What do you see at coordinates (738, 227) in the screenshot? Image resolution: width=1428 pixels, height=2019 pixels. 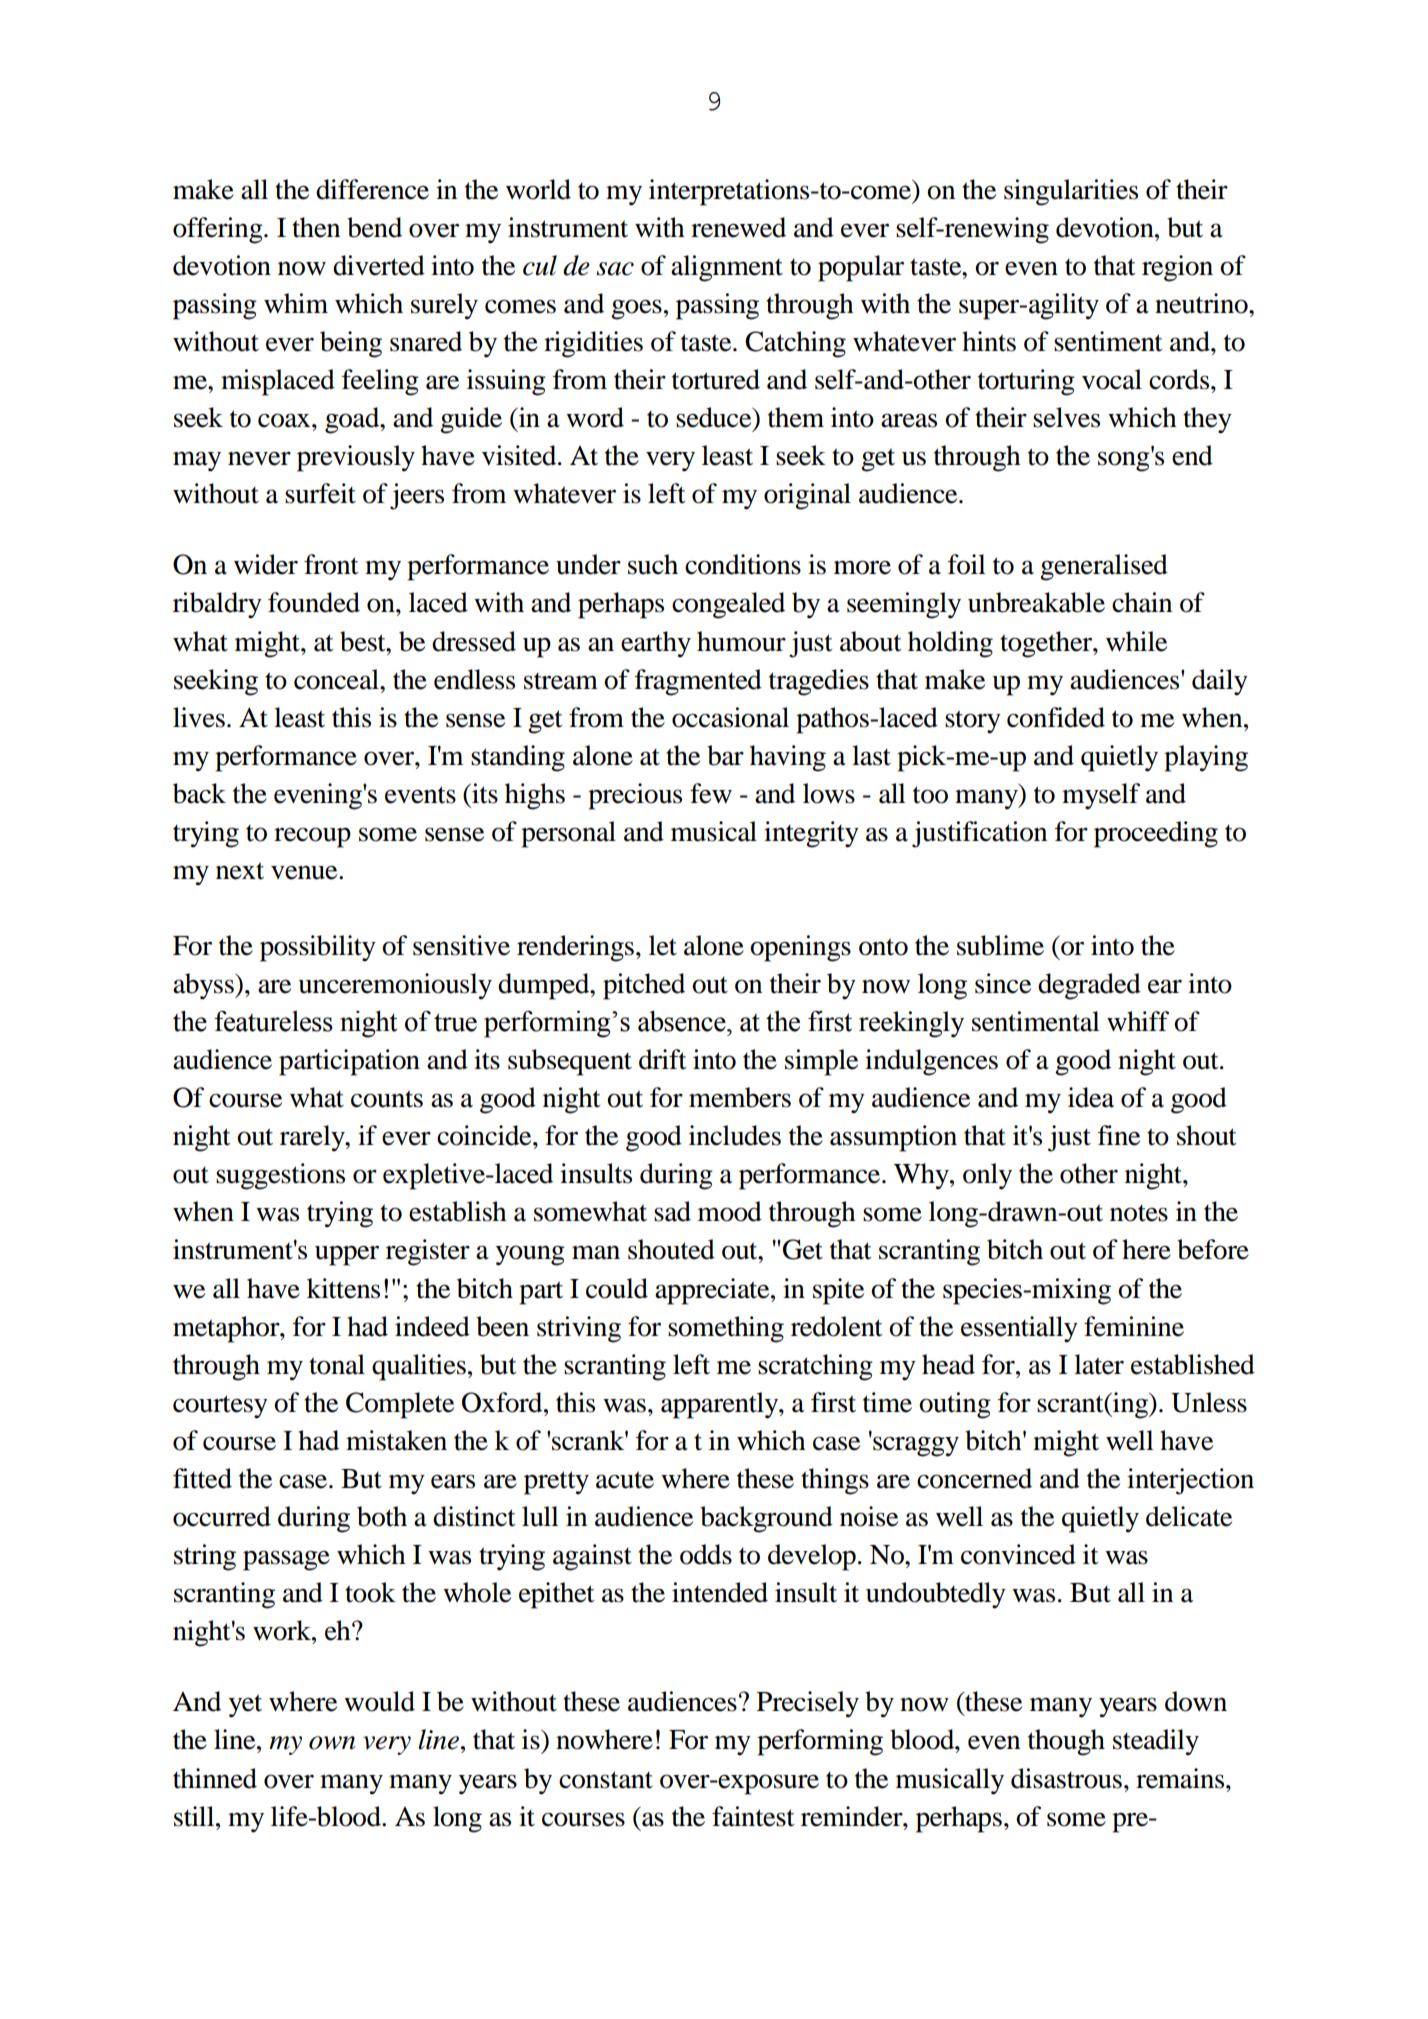 I see `renewed` at bounding box center [738, 227].
